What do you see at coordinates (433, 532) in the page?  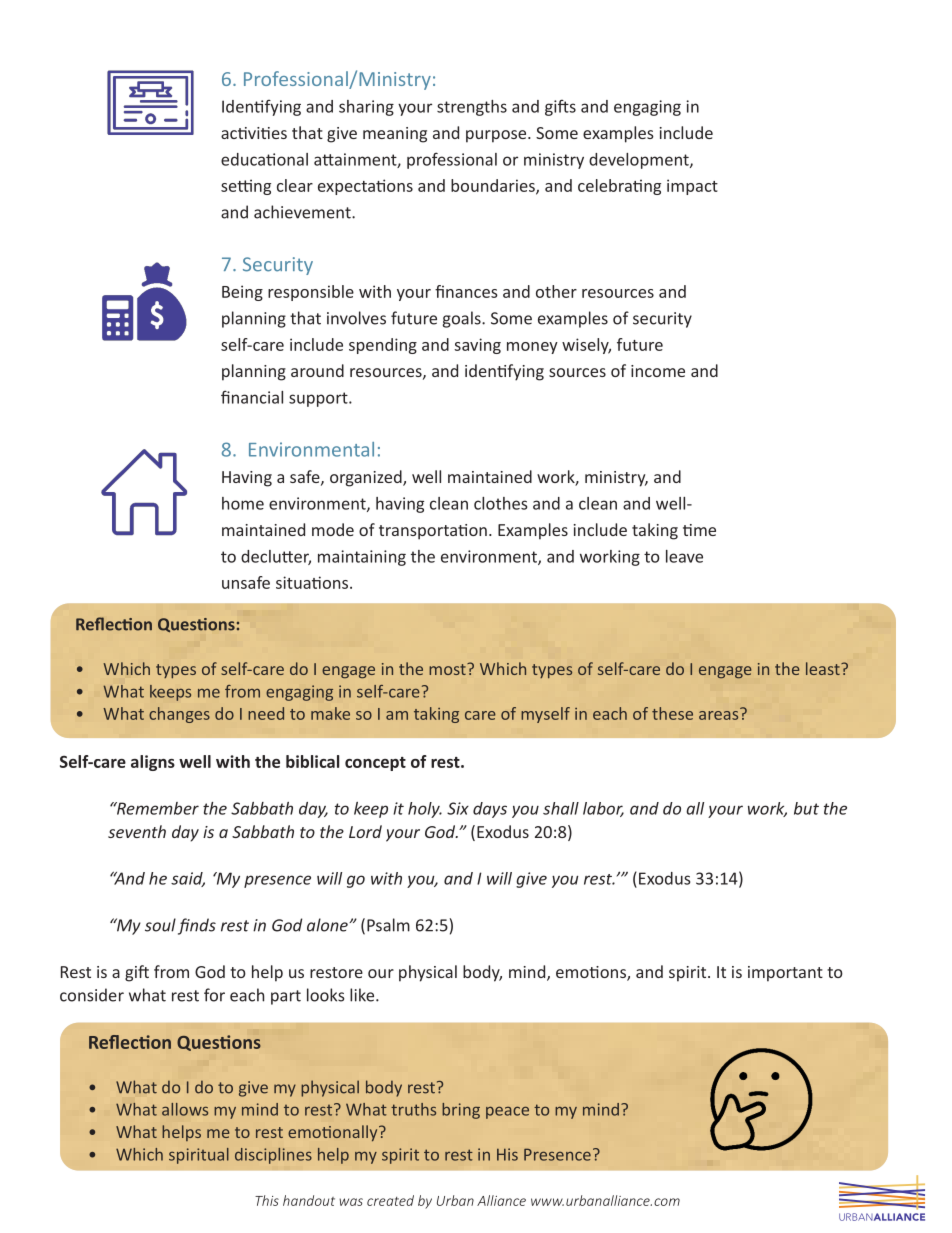 I see `transportation` at bounding box center [433, 532].
